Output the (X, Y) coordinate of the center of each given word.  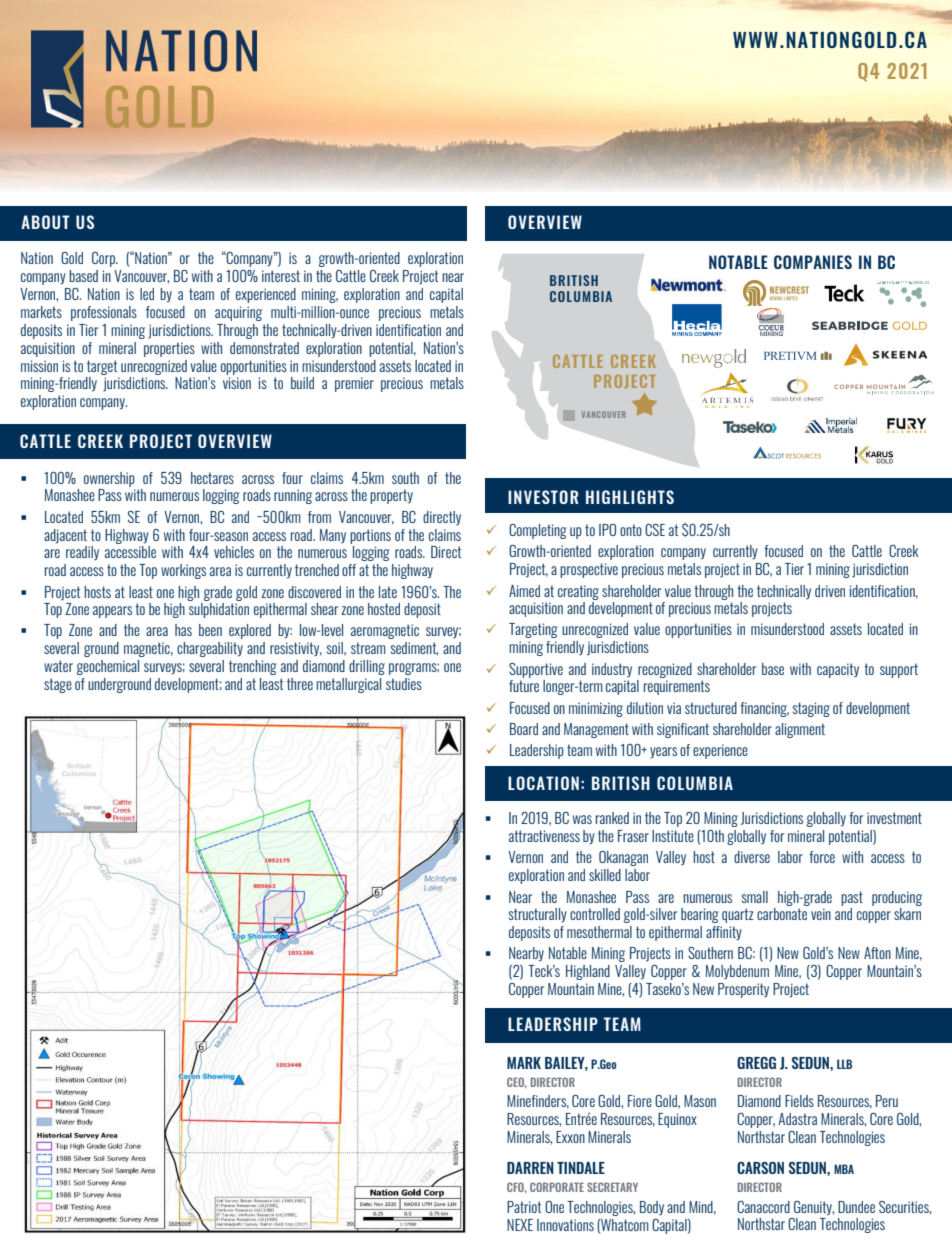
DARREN (530, 1168)
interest (281, 276)
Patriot (524, 1207)
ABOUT (45, 222)
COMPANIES (813, 262)
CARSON (760, 1168)
